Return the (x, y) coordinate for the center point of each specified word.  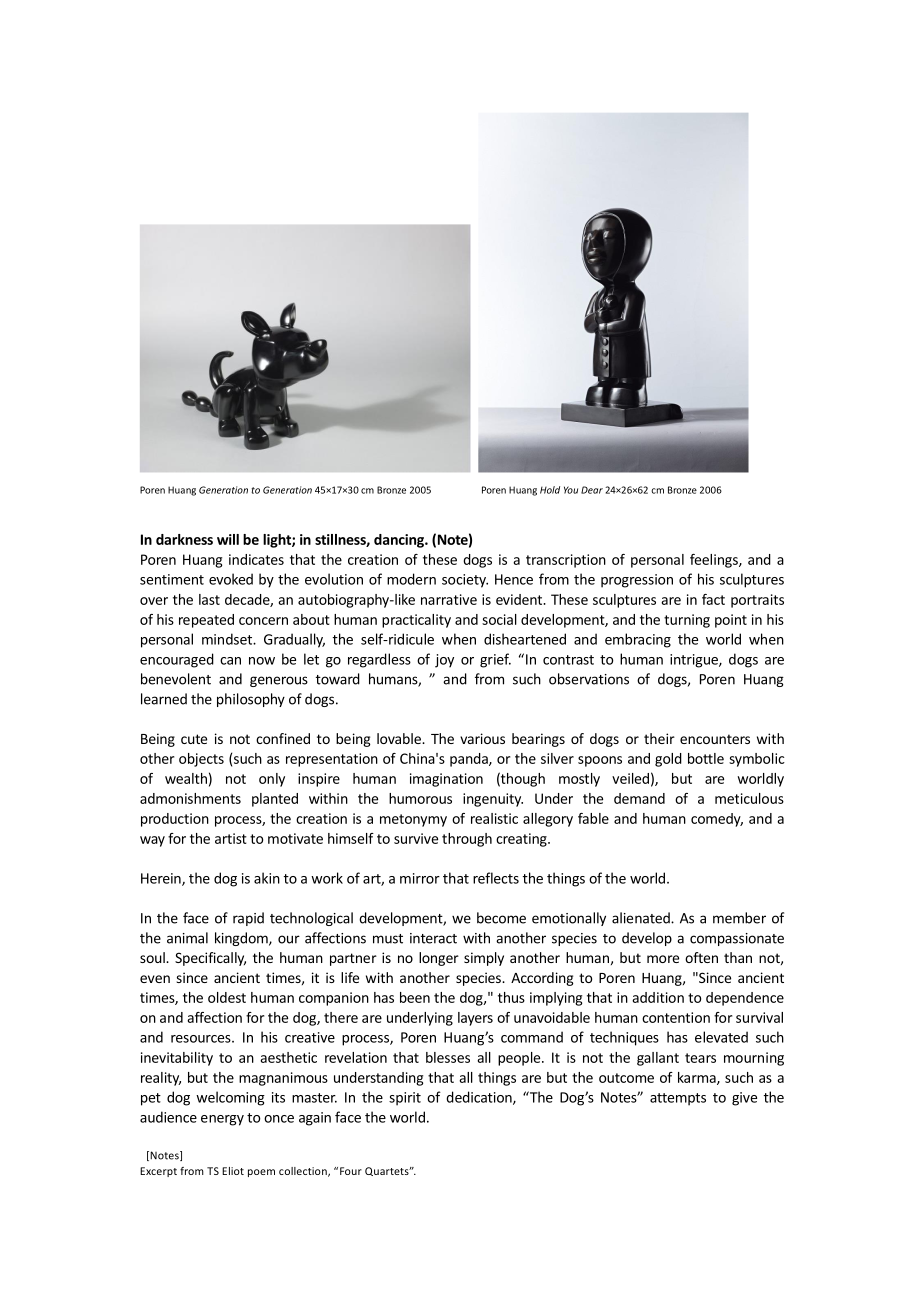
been (415, 997)
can (230, 661)
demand (639, 798)
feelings (715, 561)
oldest (227, 997)
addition (658, 997)
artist (231, 838)
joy (444, 661)
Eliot (233, 1171)
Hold (550, 490)
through (467, 840)
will (228, 539)
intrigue (695, 661)
